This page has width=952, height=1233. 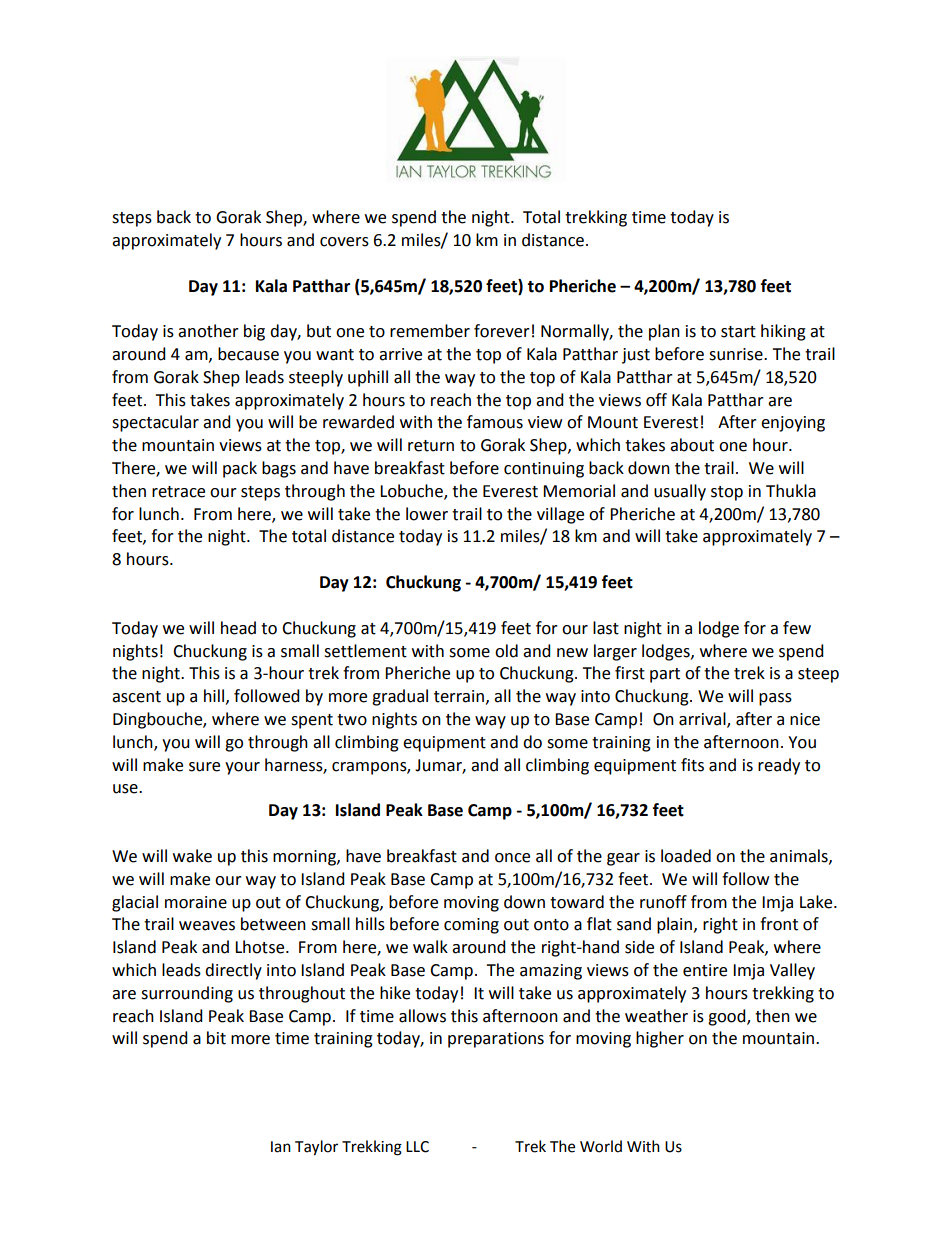 I want to click on ascent, so click(x=136, y=697).
